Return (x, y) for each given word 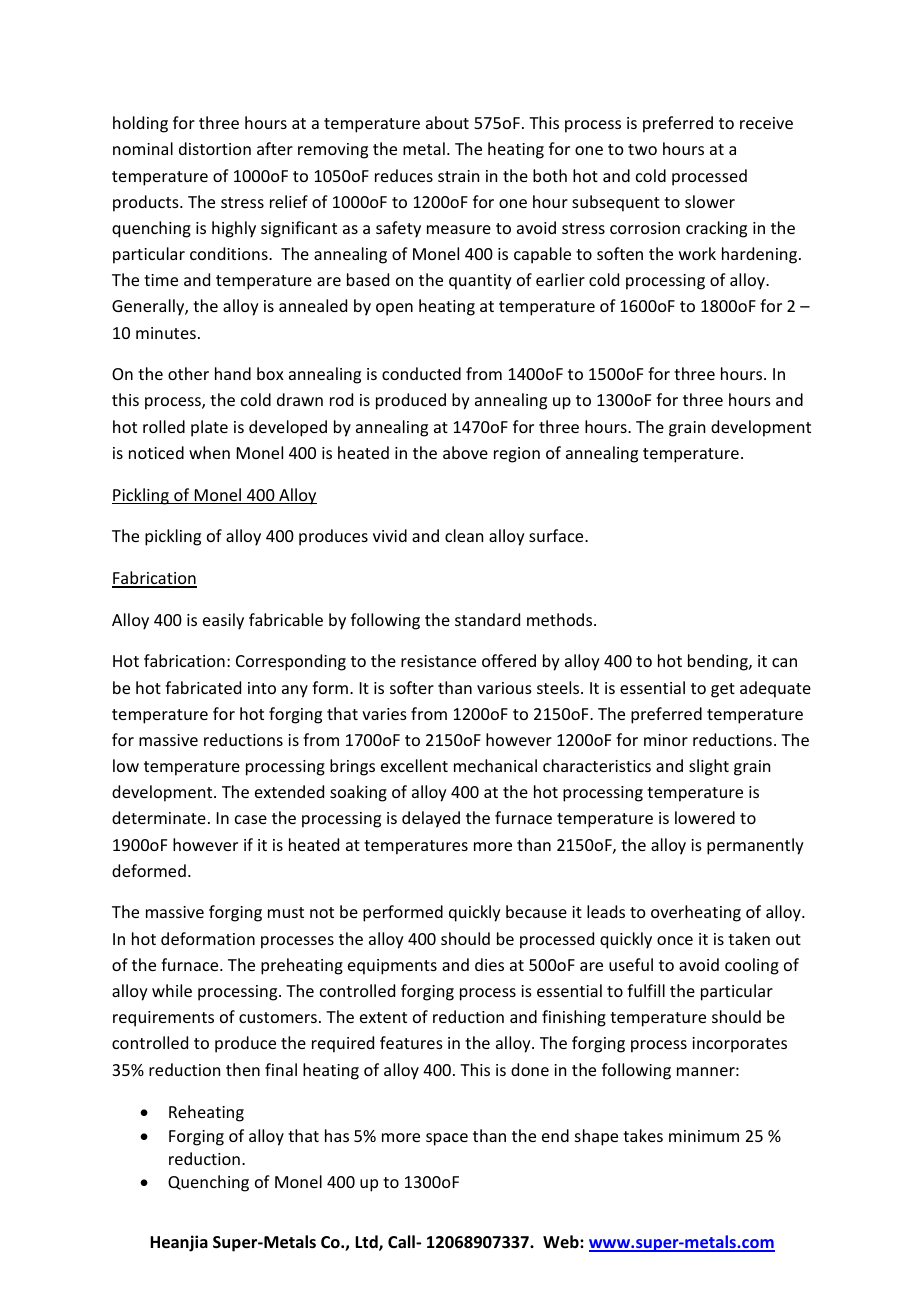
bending (719, 662)
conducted (421, 373)
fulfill (646, 990)
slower (710, 201)
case (251, 819)
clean (464, 535)
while (172, 990)
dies (489, 964)
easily (223, 621)
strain (458, 176)
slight (709, 767)
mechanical (495, 765)
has (337, 1135)
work (697, 253)
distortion (215, 148)
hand (233, 373)
